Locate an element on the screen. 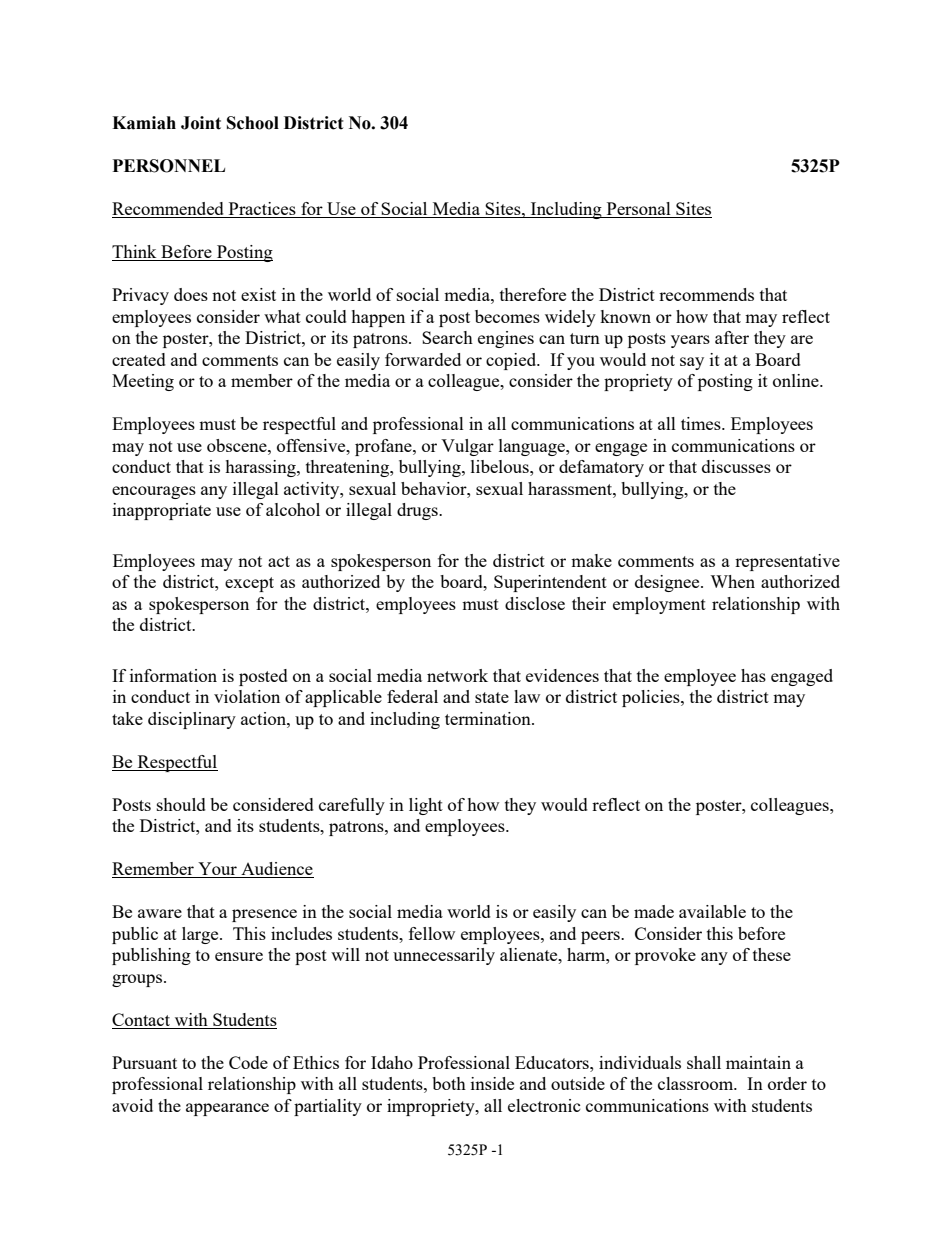  appearance is located at coordinates (227, 1109).
